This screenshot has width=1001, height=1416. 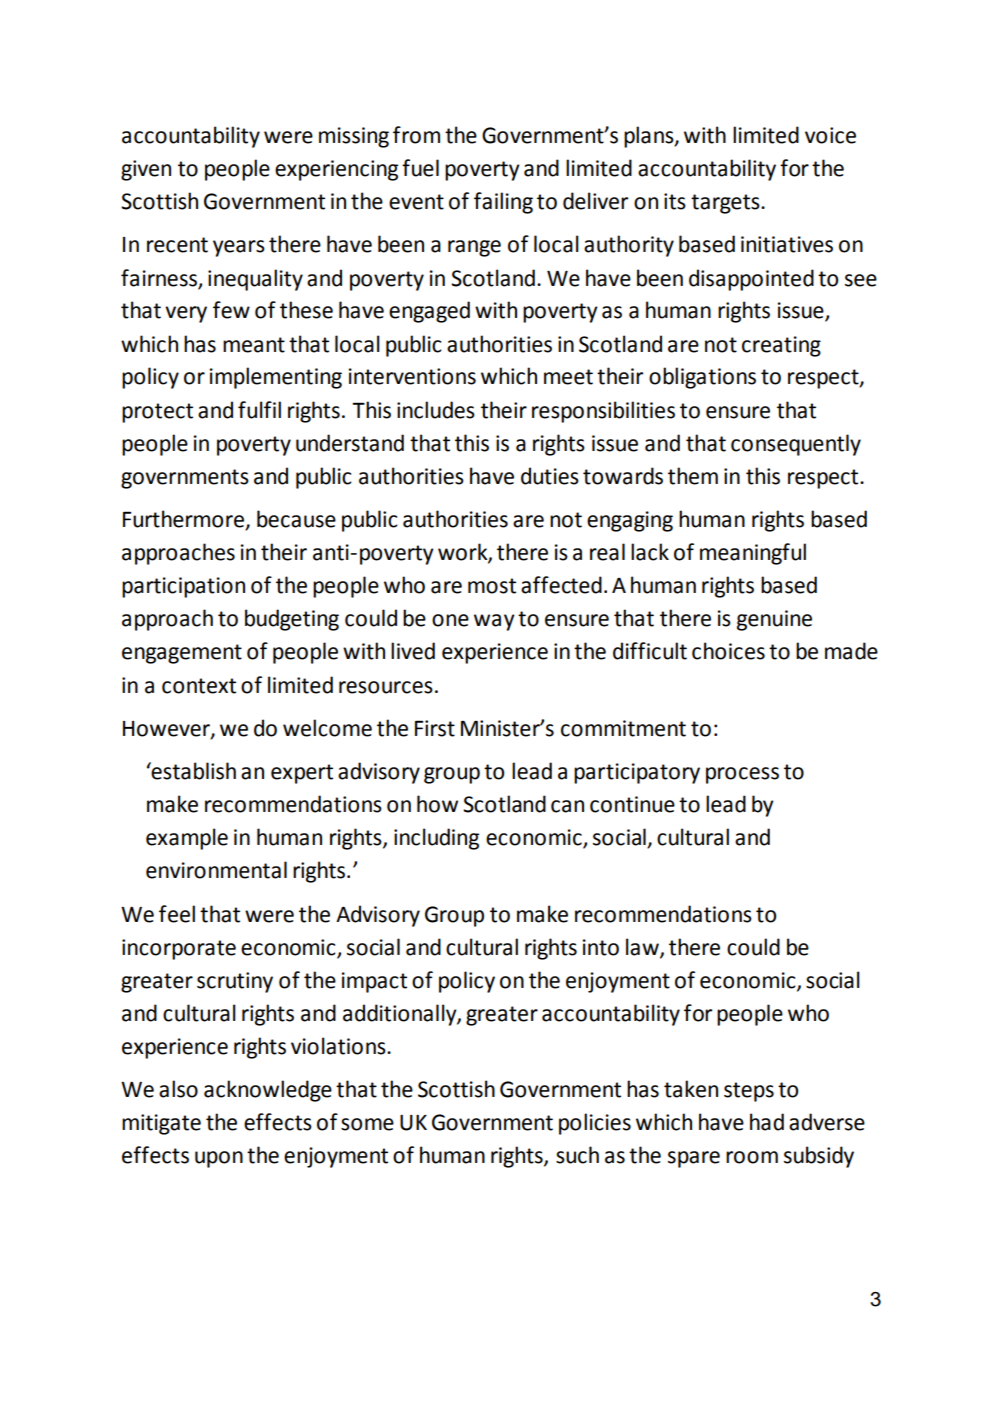 I want to click on engagement, so click(x=182, y=654).
